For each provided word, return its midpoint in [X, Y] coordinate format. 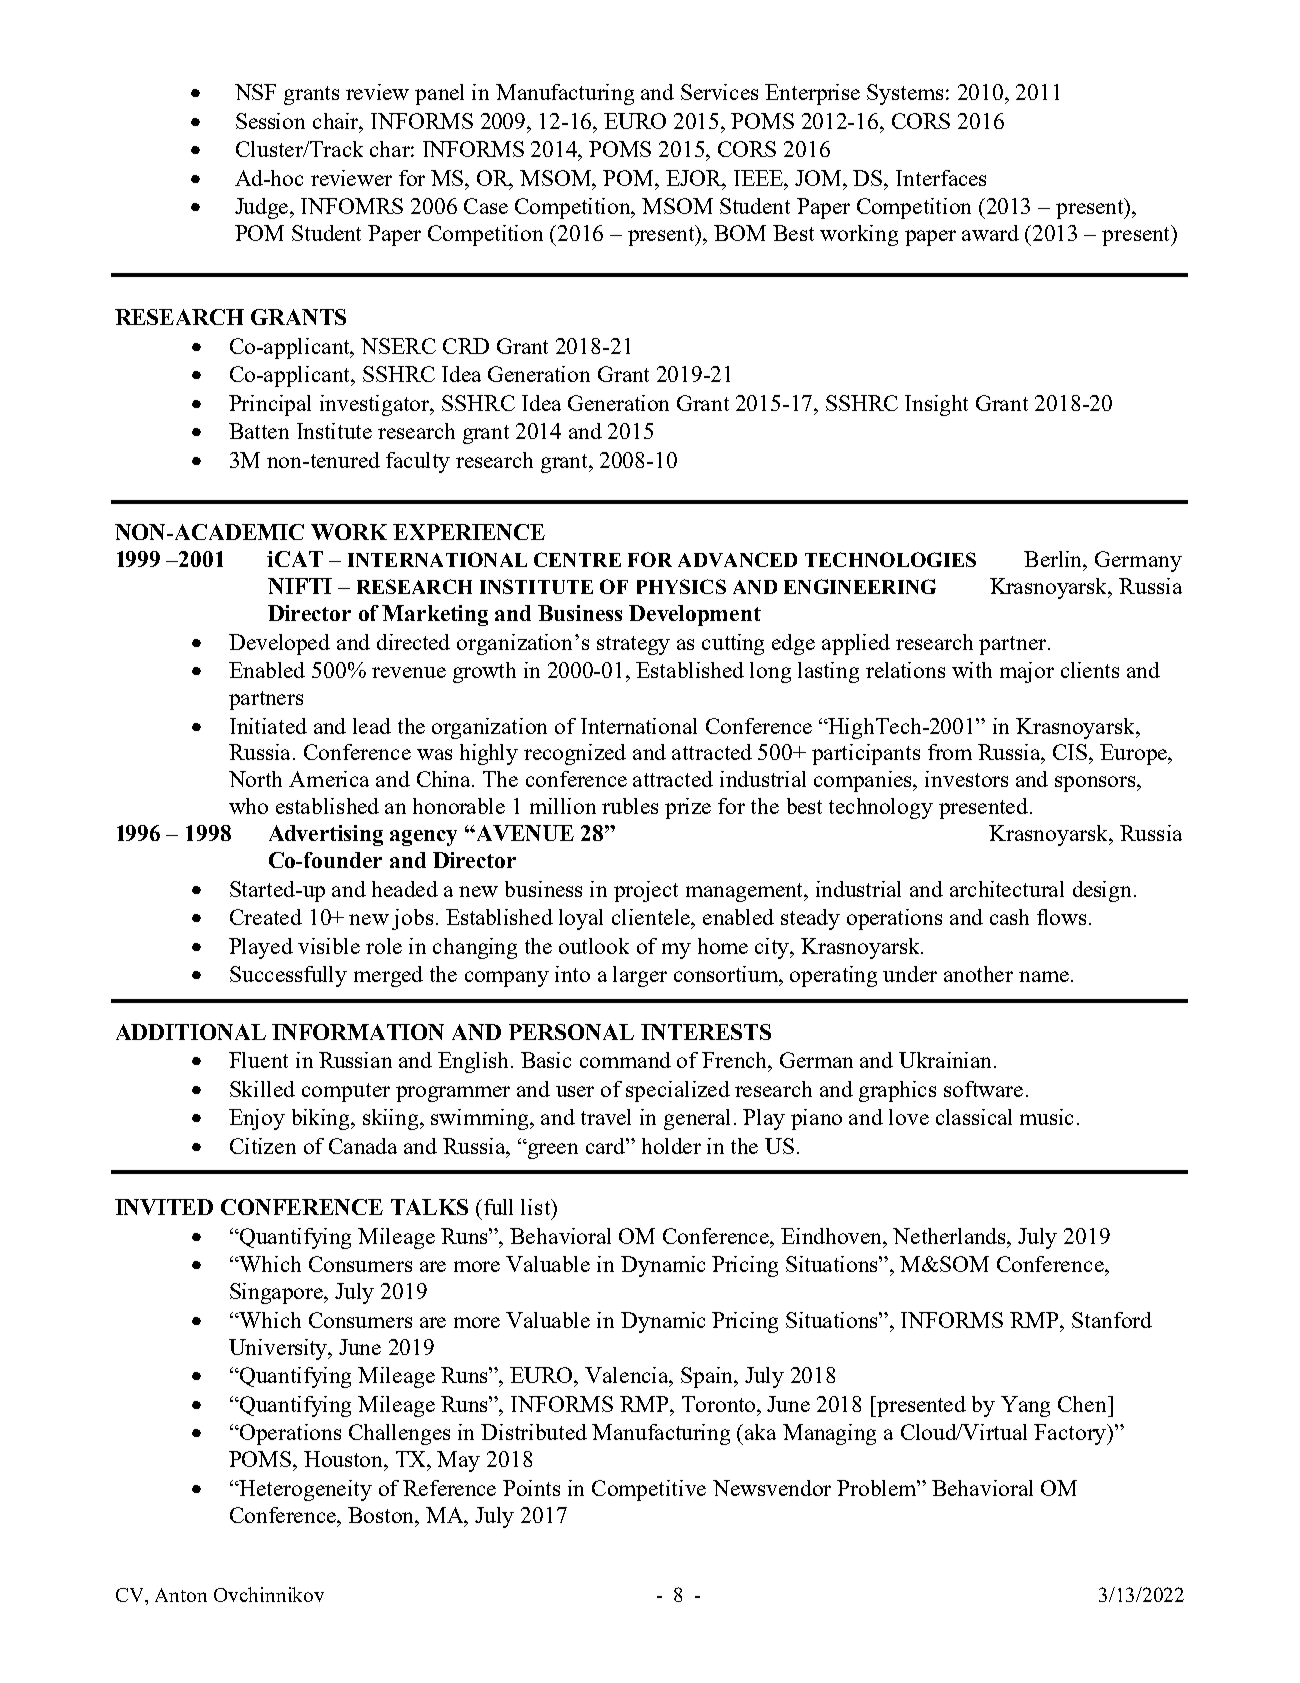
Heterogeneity [305, 1490]
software [983, 1089]
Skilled [262, 1089]
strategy [633, 645]
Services [719, 92]
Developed [279, 644]
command [625, 1060]
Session [270, 121]
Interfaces [941, 178]
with [972, 670]
